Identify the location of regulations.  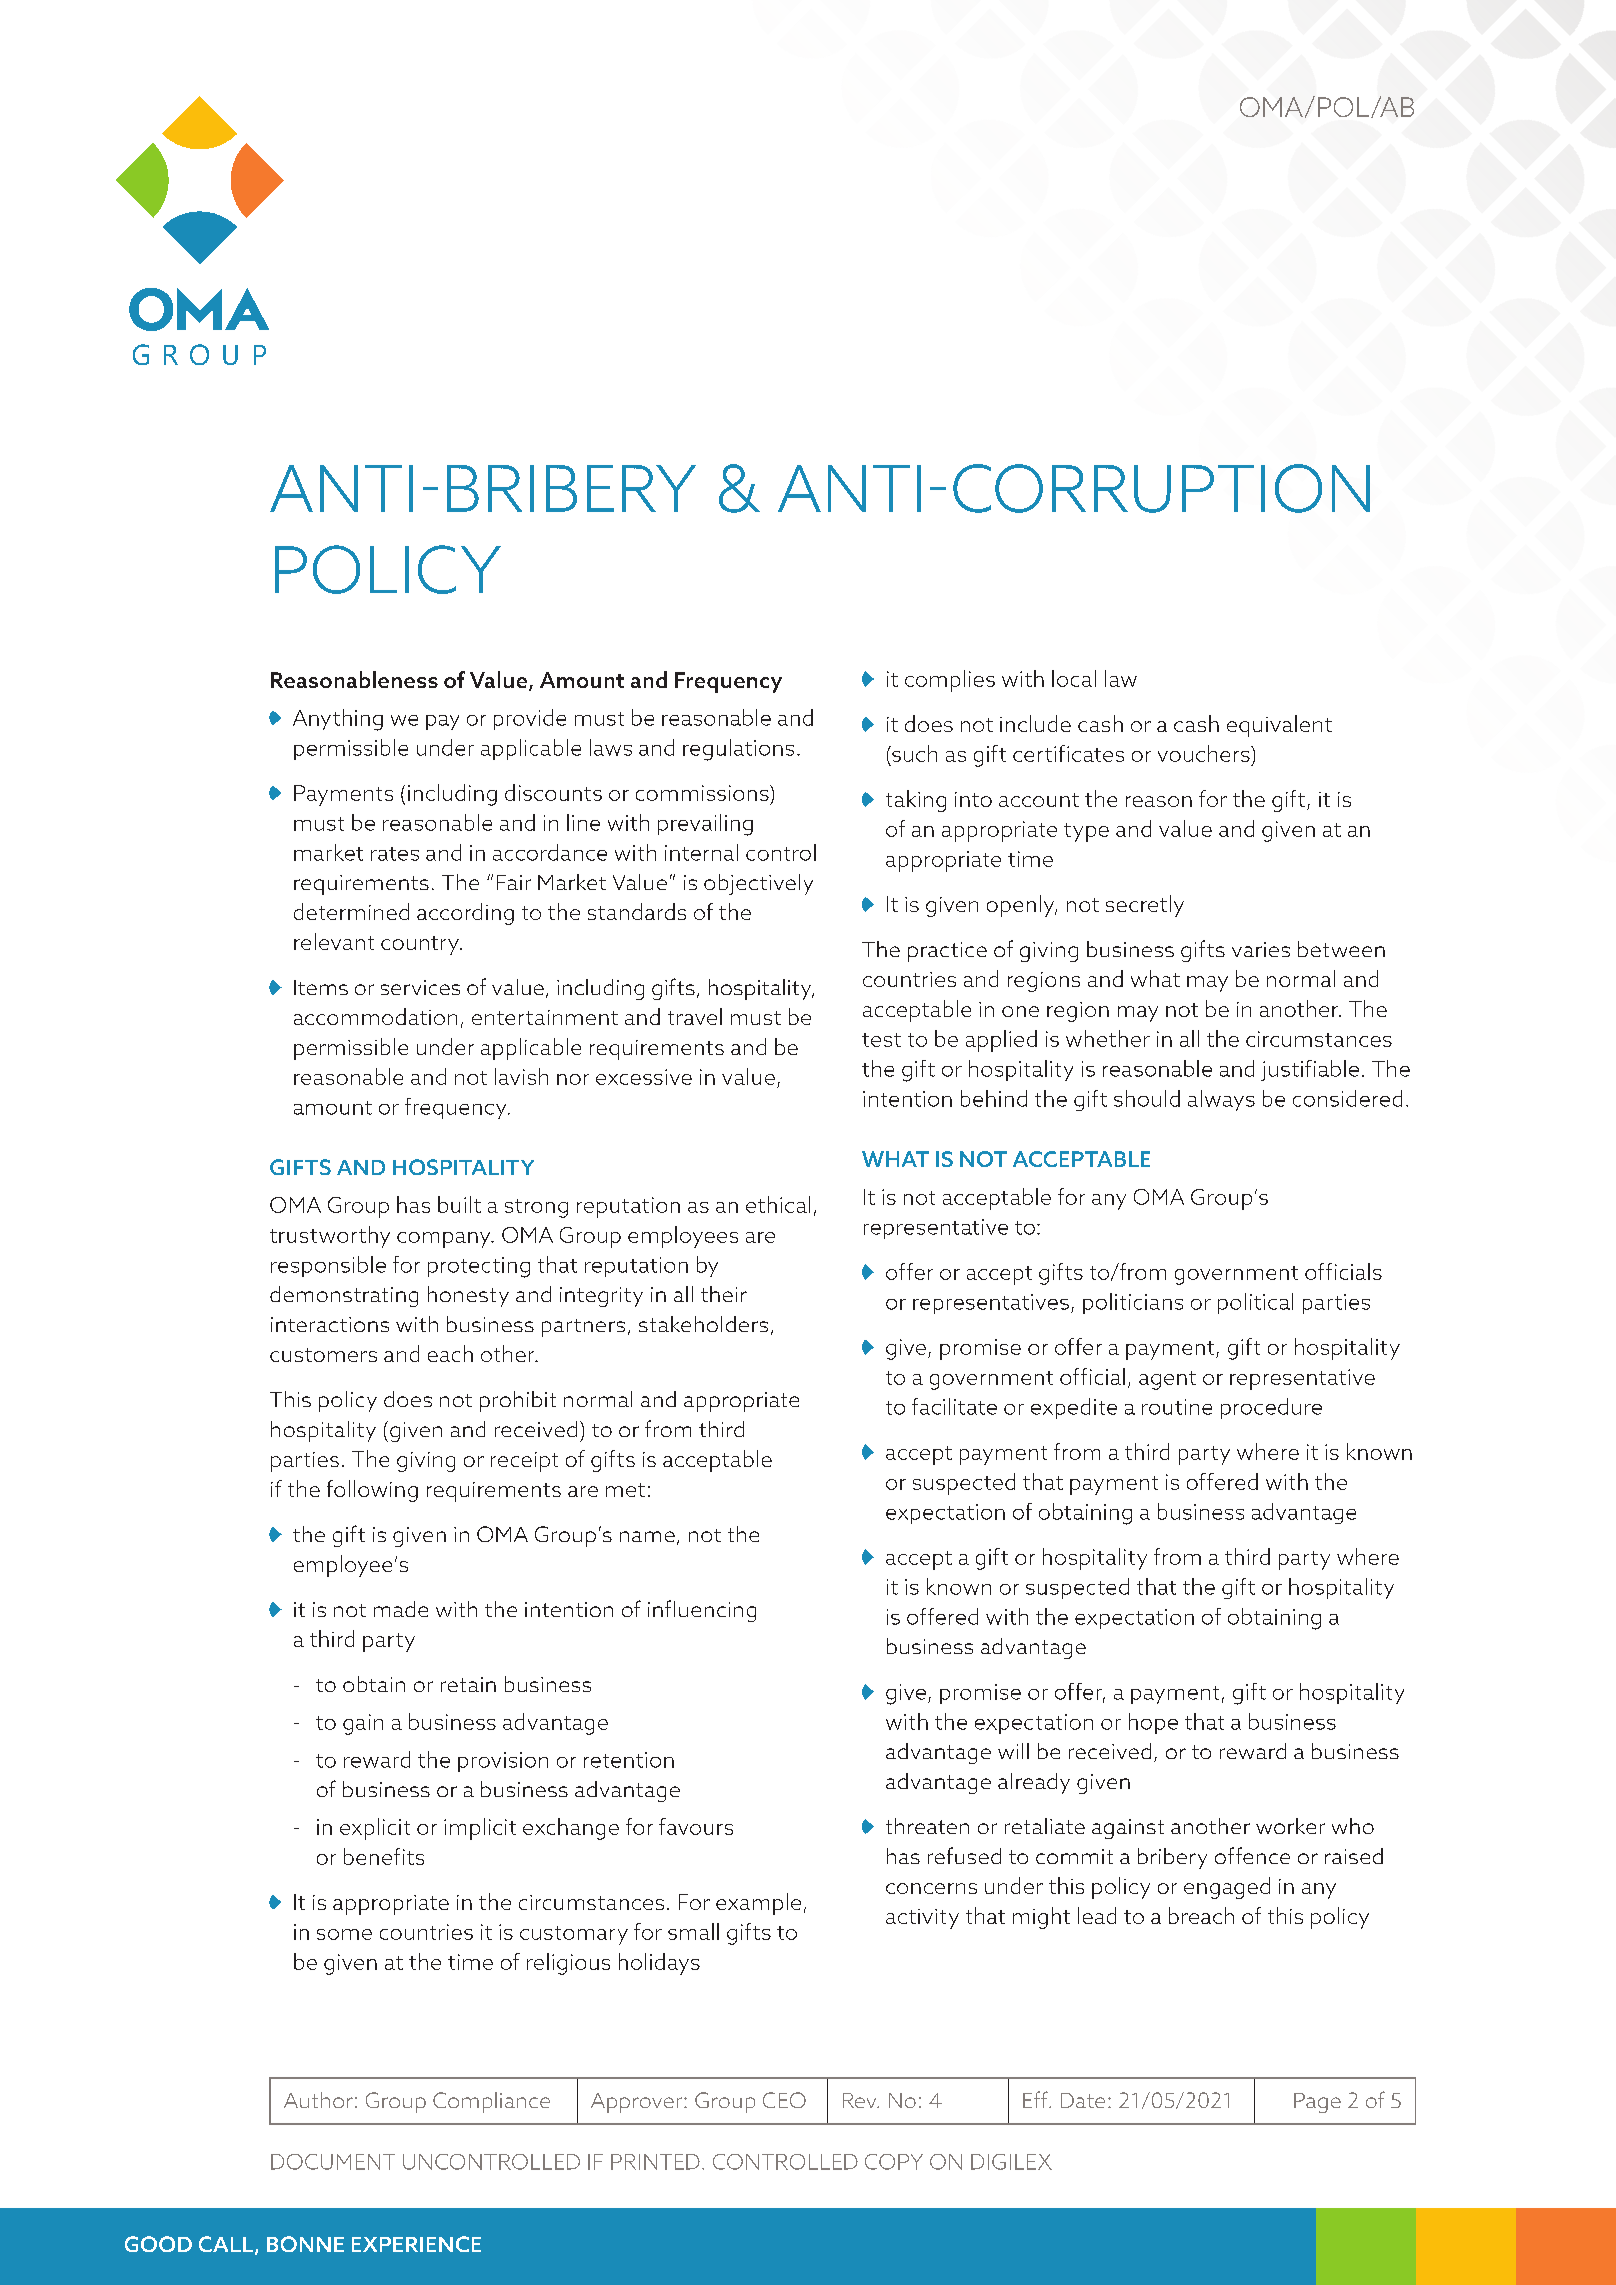
(738, 750).
